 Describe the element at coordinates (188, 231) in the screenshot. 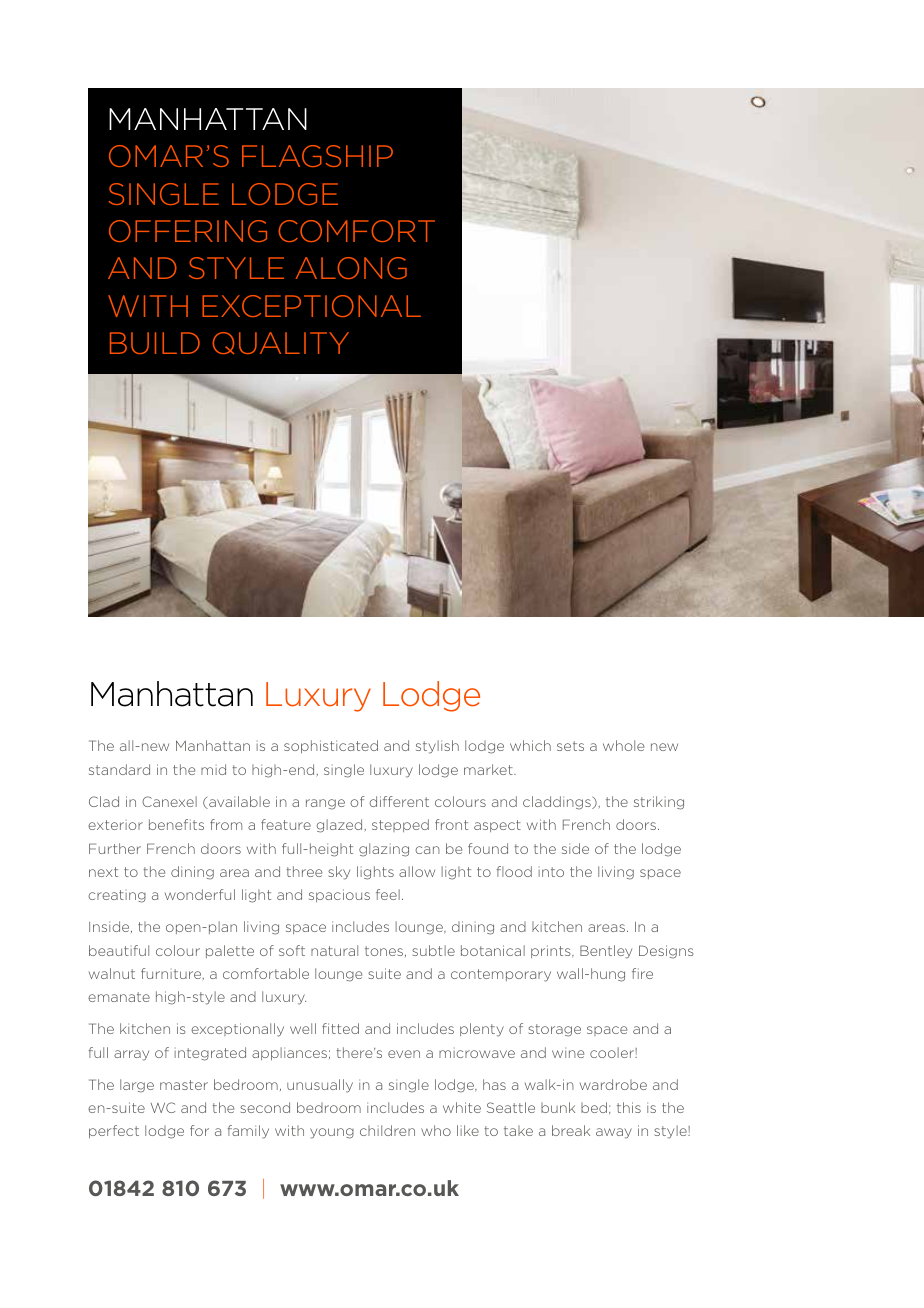

I see `OFFERING` at that location.
